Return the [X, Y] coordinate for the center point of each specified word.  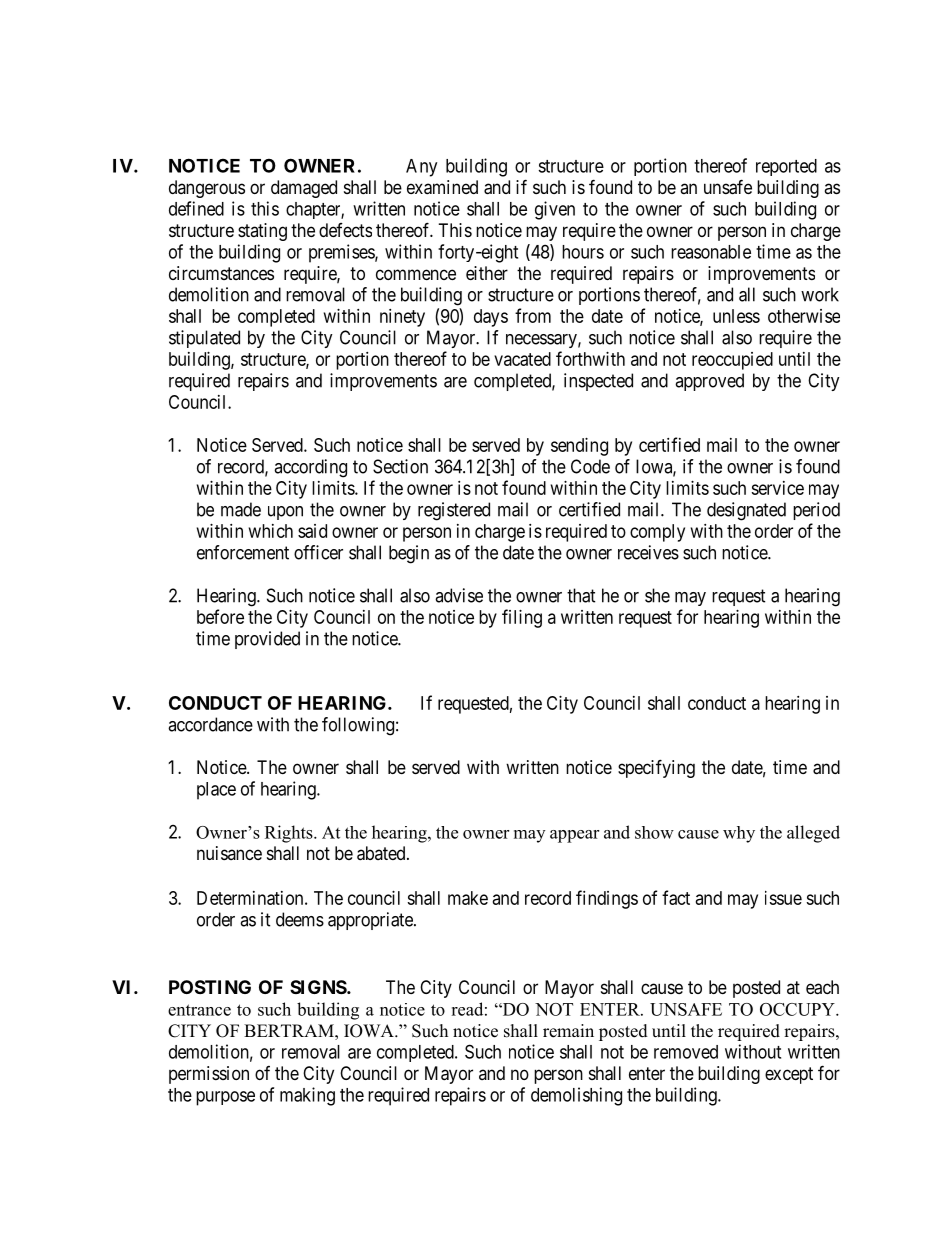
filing [522, 618]
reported [786, 167]
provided [267, 640]
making [307, 1096]
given [555, 210]
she [657, 595]
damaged [304, 189]
